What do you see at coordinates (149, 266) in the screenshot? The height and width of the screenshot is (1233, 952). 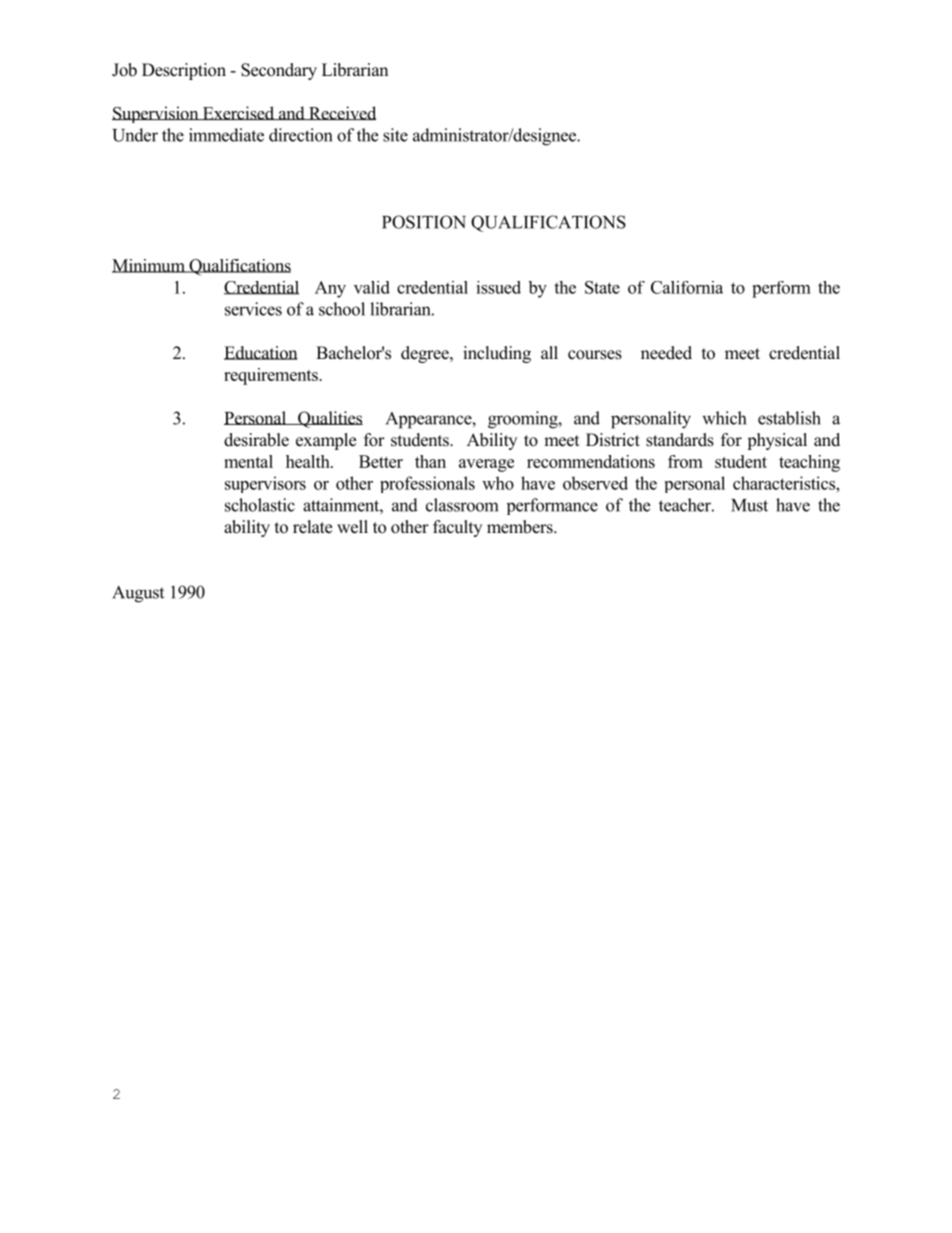 I see `Minimum` at bounding box center [149, 266].
